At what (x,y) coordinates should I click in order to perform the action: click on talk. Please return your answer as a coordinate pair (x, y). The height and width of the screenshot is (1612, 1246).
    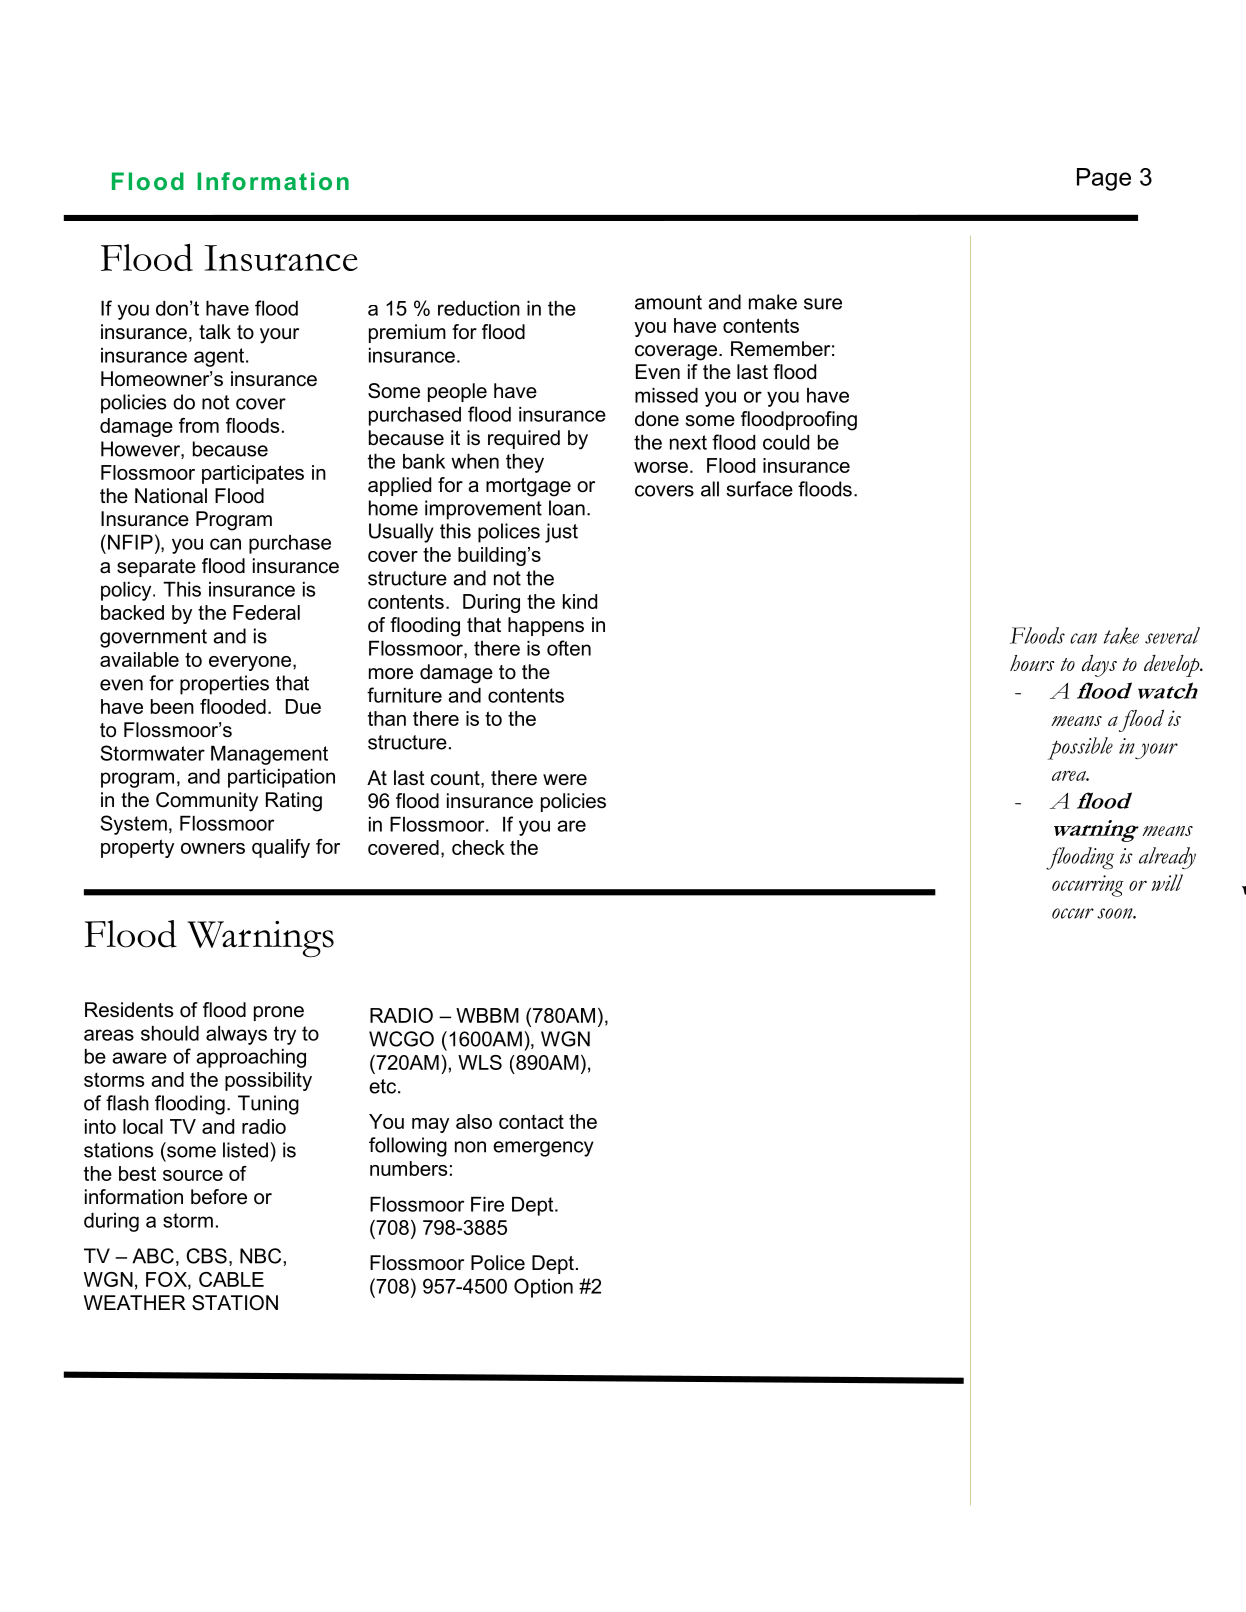
    Looking at the image, I should click on (215, 332).
